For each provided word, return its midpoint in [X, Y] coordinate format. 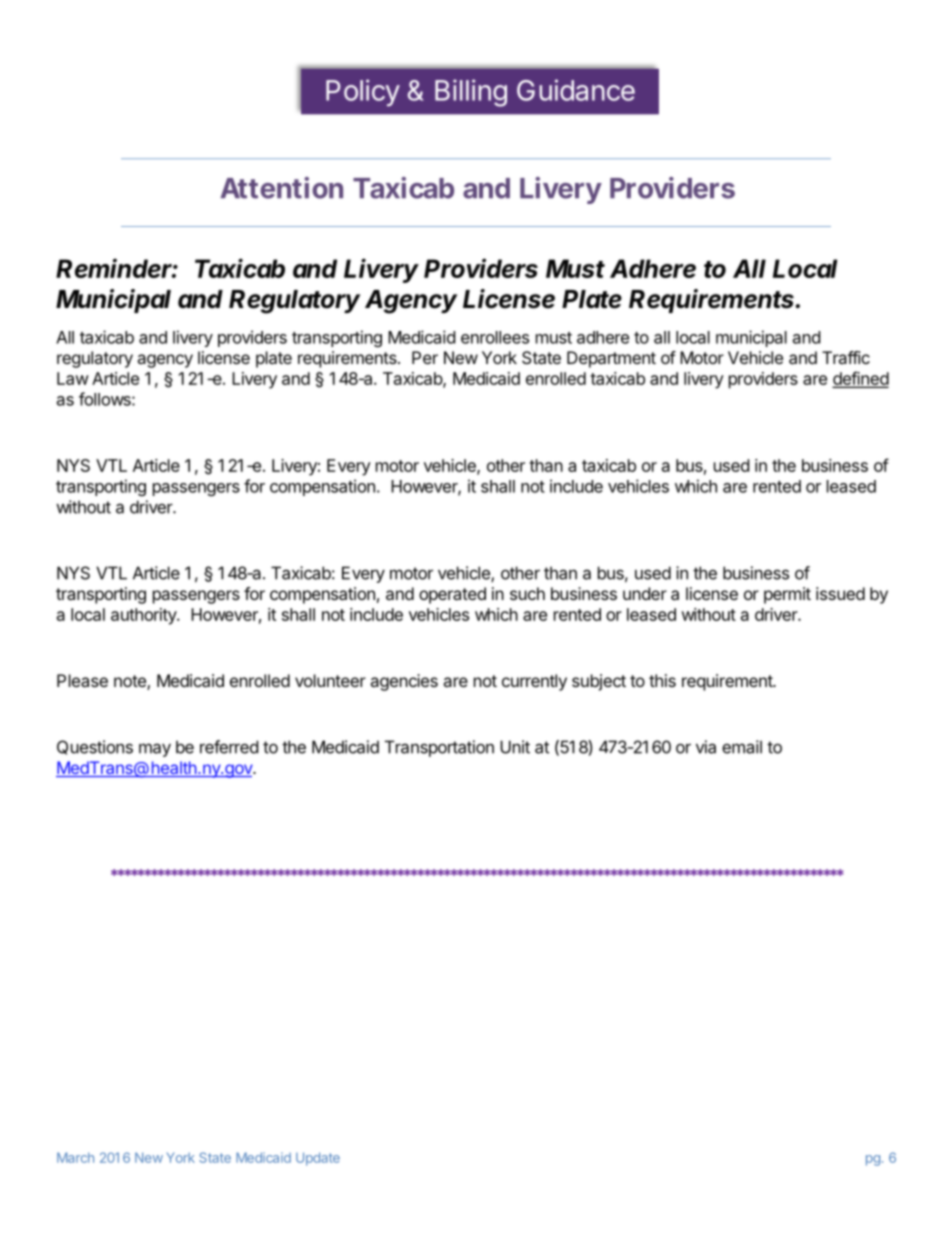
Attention [281, 188]
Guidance [576, 90]
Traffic [846, 357]
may [155, 750]
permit [787, 595]
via [706, 747]
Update [318, 1159]
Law [73, 378]
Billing [471, 93]
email [742, 747]
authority [144, 616]
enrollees [495, 337]
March [75, 1157]
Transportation [439, 748]
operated [452, 595]
